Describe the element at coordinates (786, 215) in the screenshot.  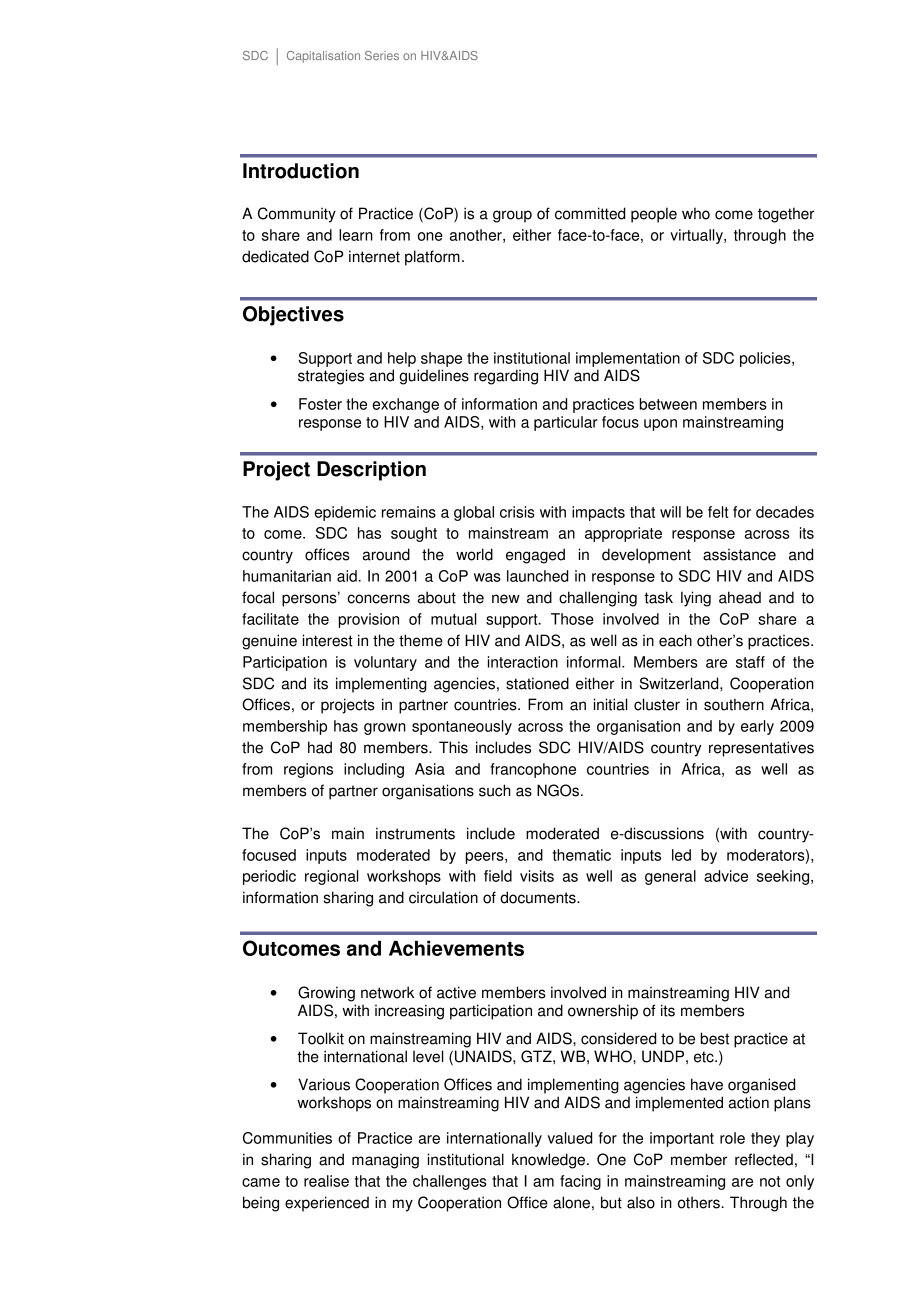
I see `together` at that location.
